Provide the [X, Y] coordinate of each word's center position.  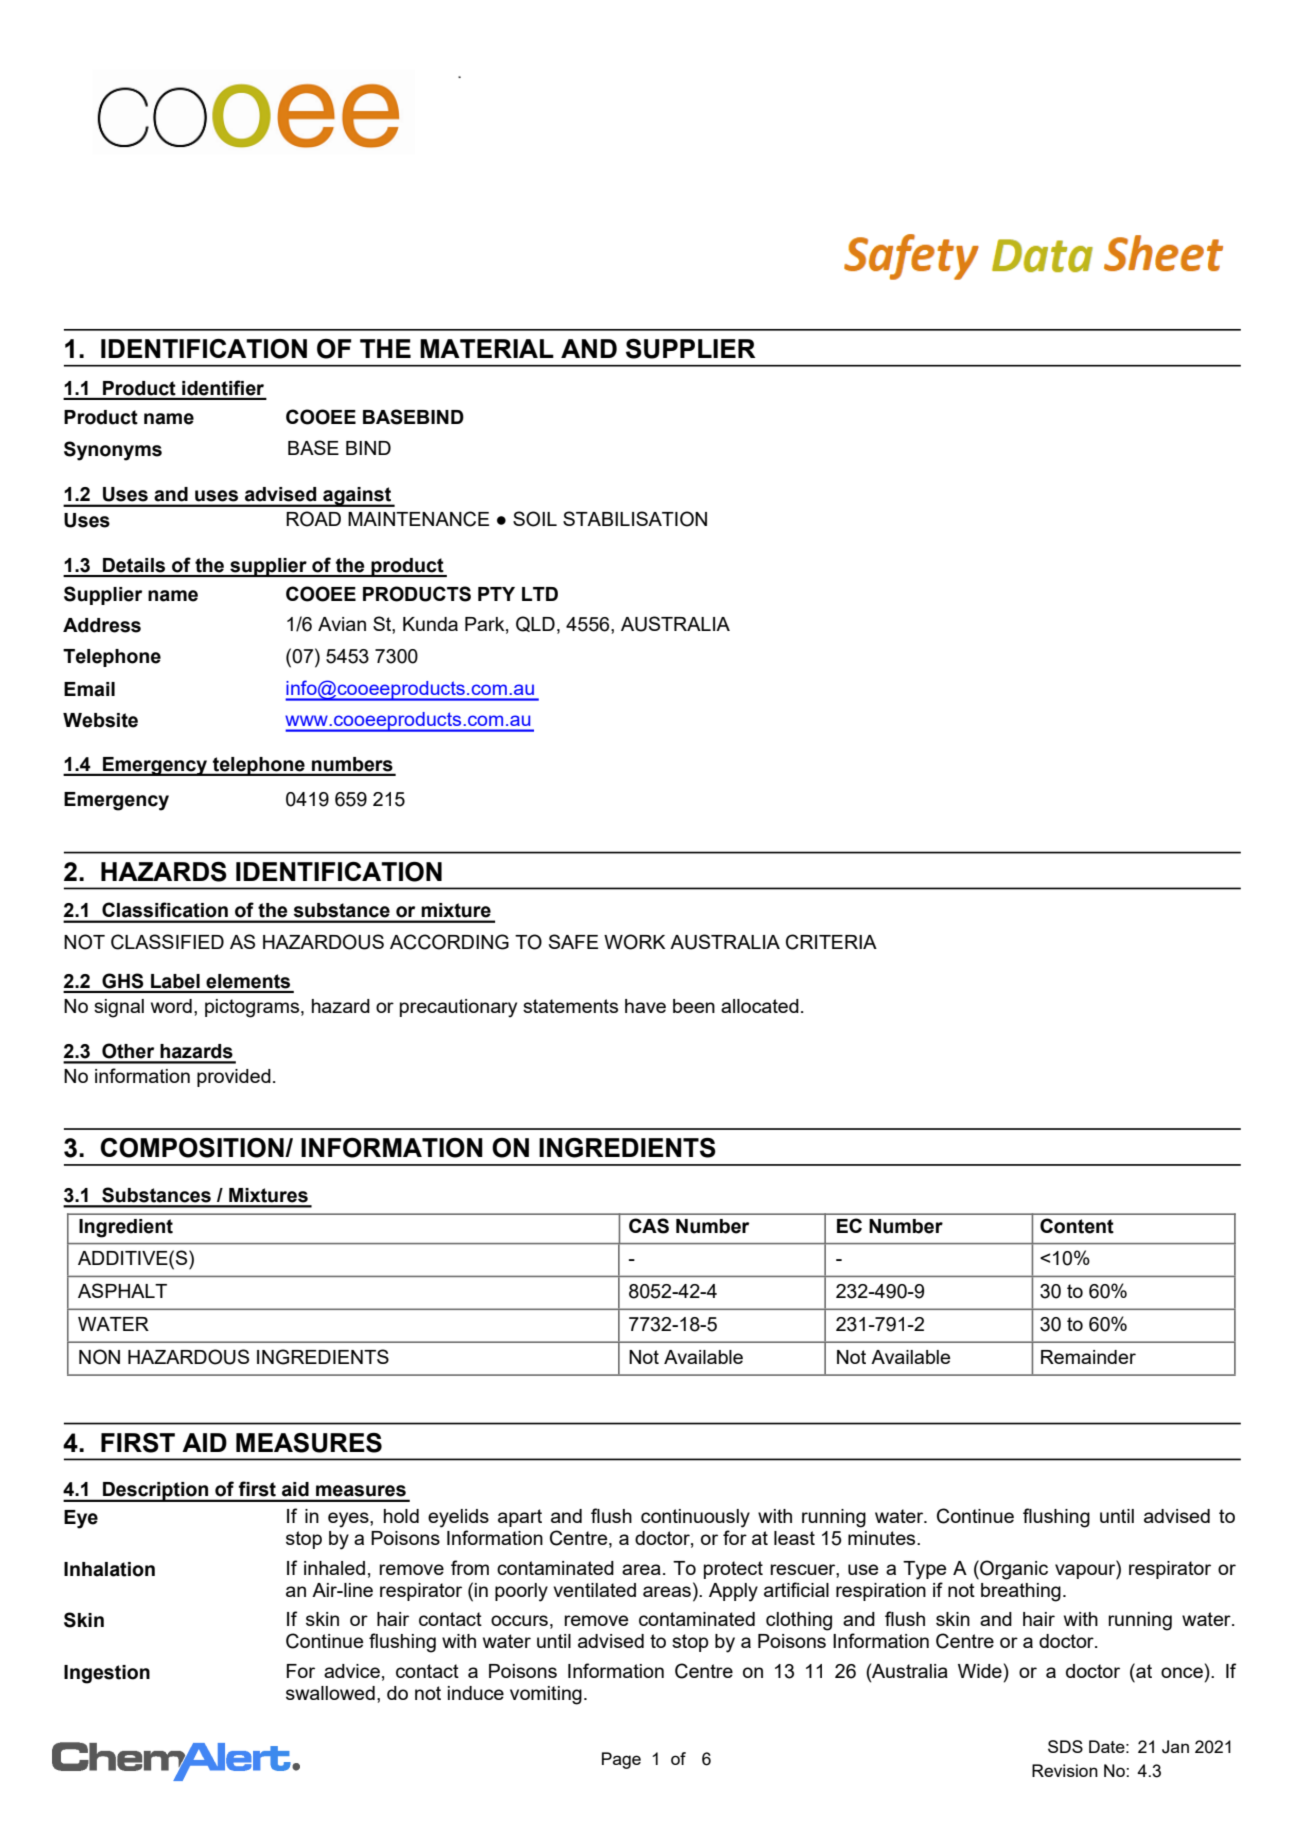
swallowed [330, 1693]
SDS [1065, 1746]
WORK [634, 942]
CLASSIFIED [167, 942]
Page [621, 1760]
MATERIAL [487, 348]
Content [1077, 1226]
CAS [649, 1226]
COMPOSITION [193, 1148]
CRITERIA [831, 942]
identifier [223, 388]
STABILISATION [635, 519]
